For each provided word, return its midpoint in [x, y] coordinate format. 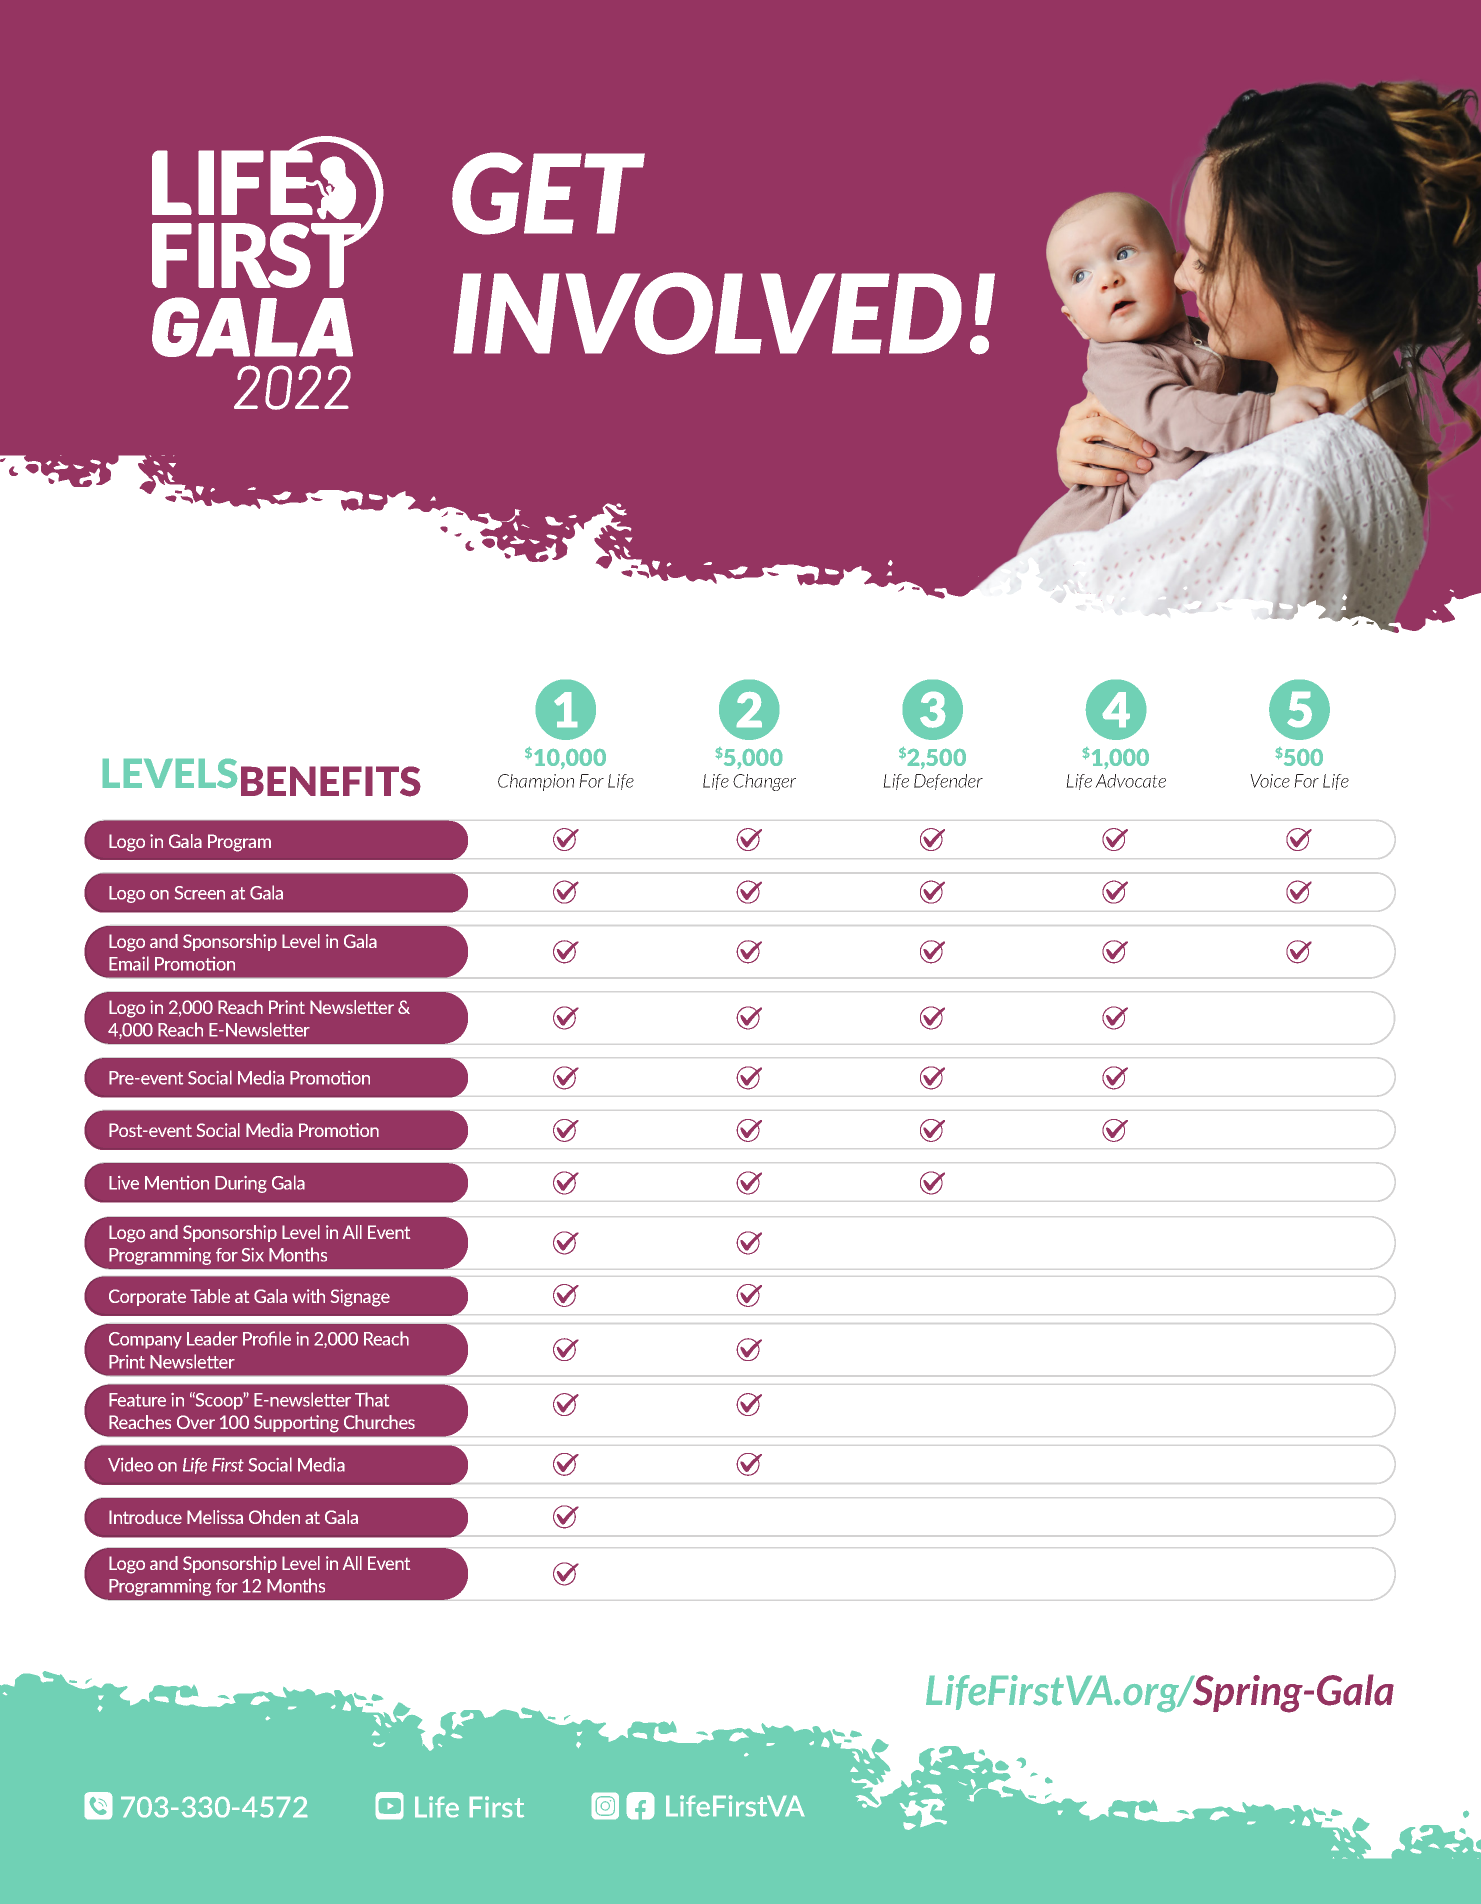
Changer [764, 782]
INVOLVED [707, 313]
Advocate [1130, 781]
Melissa [215, 1517]
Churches [379, 1422]
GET [548, 193]
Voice [1270, 781]
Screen [200, 893]
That [372, 1399]
